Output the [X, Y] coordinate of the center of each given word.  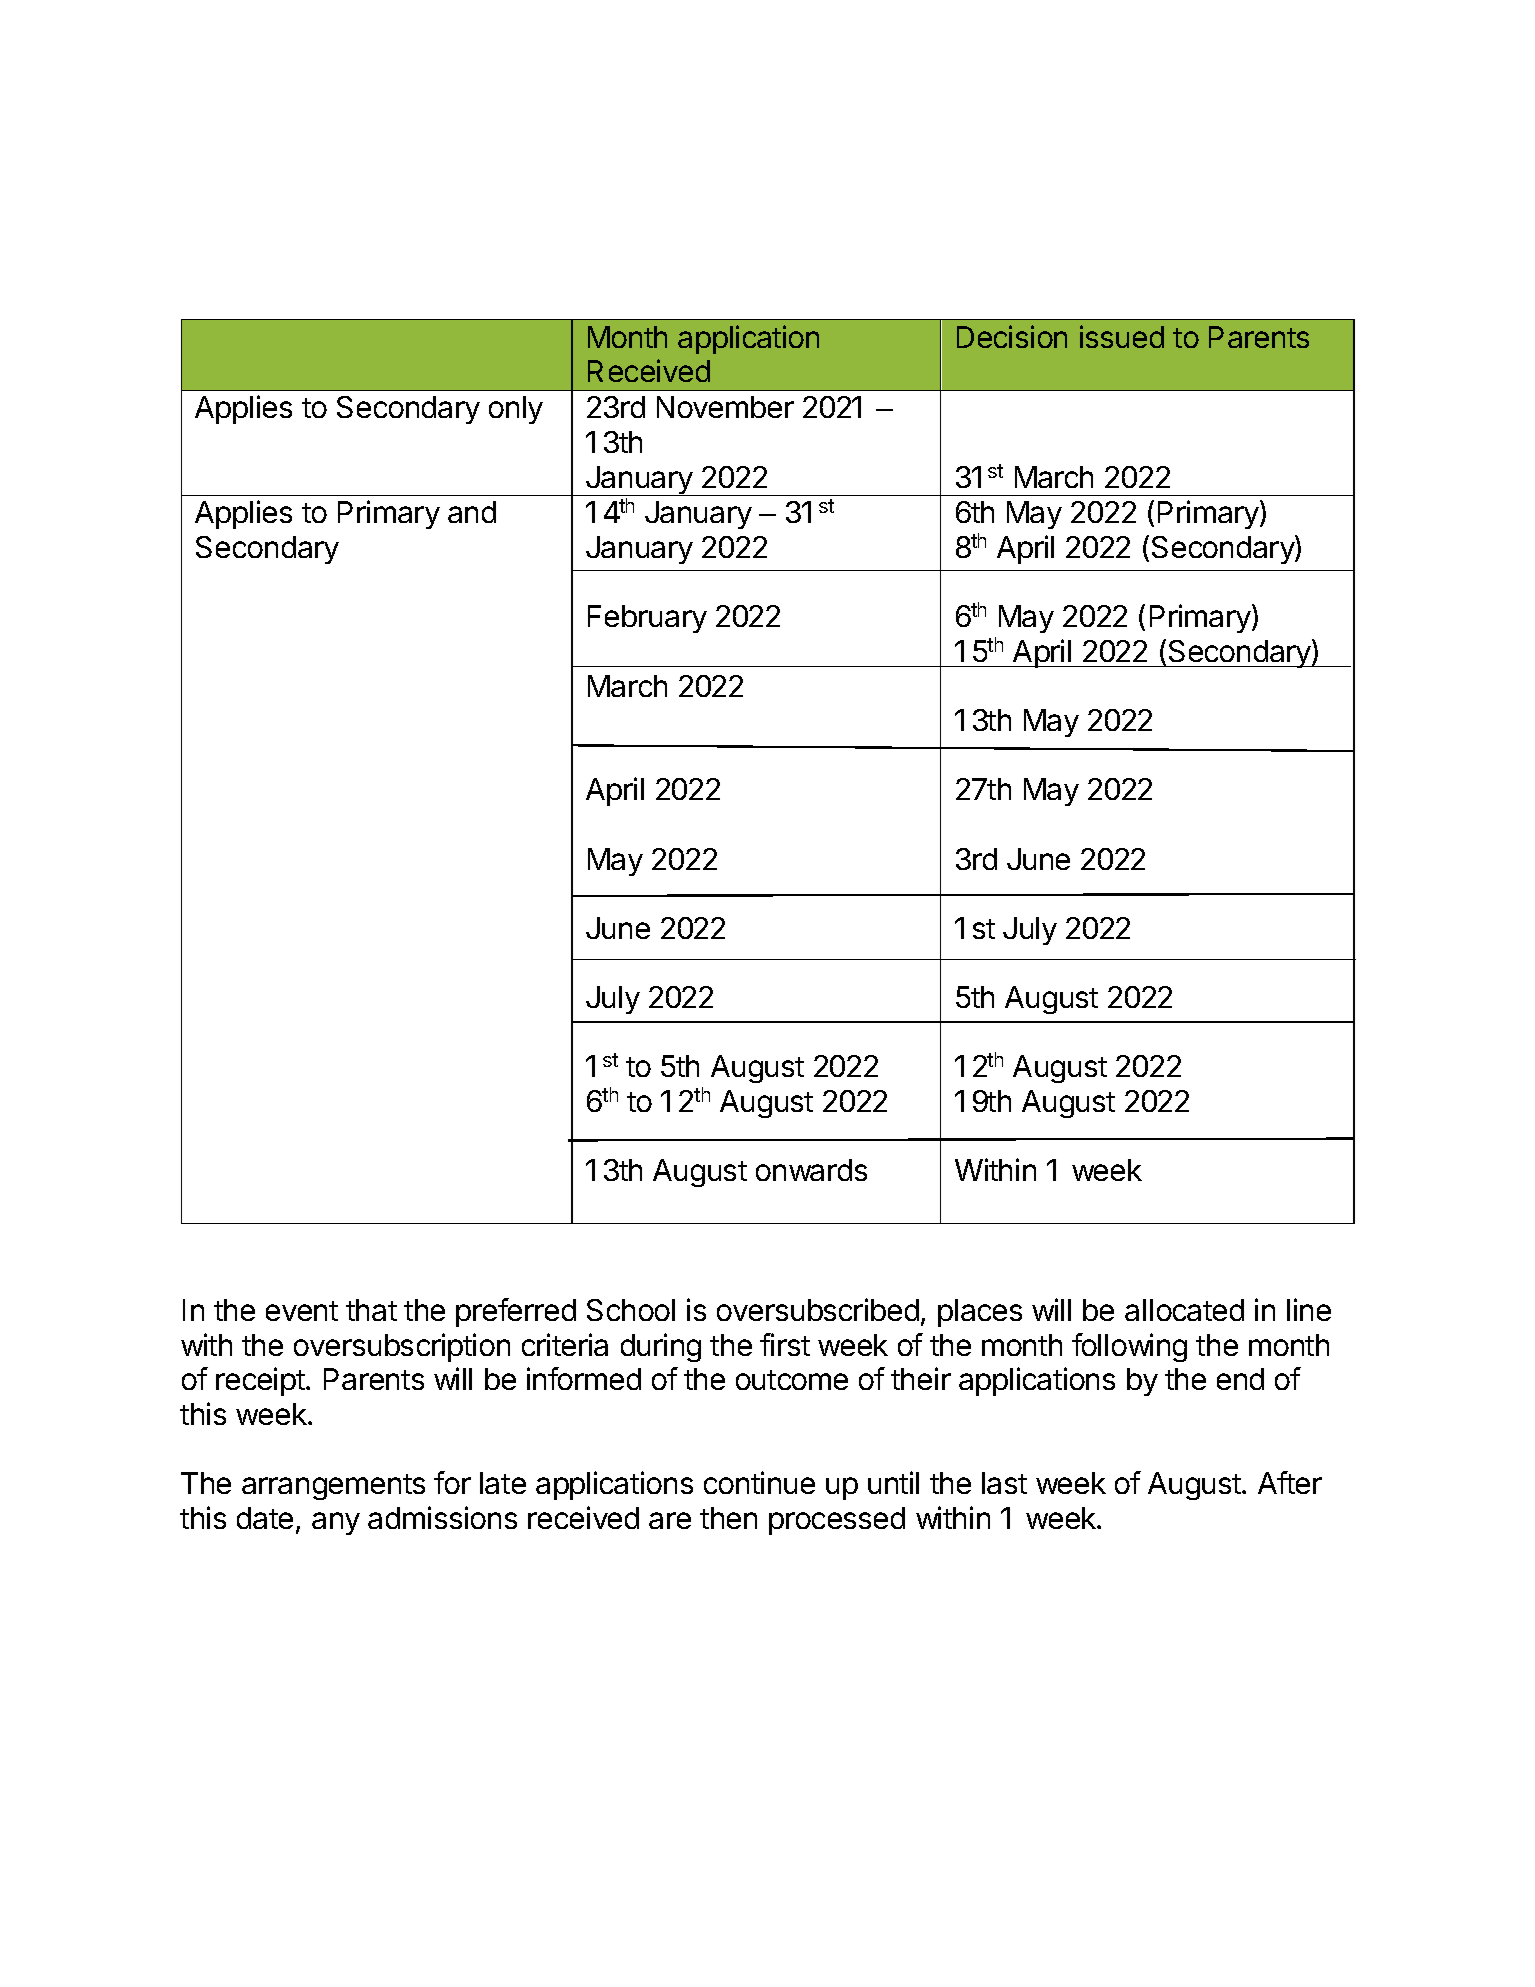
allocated [1184, 1310]
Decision [1012, 336]
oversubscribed [818, 1309]
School [631, 1310]
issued [1122, 336]
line [1309, 1309]
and [472, 512]
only [516, 410]
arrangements [333, 1487]
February [647, 619]
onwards [811, 1170]
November [725, 407]
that [371, 1310]
